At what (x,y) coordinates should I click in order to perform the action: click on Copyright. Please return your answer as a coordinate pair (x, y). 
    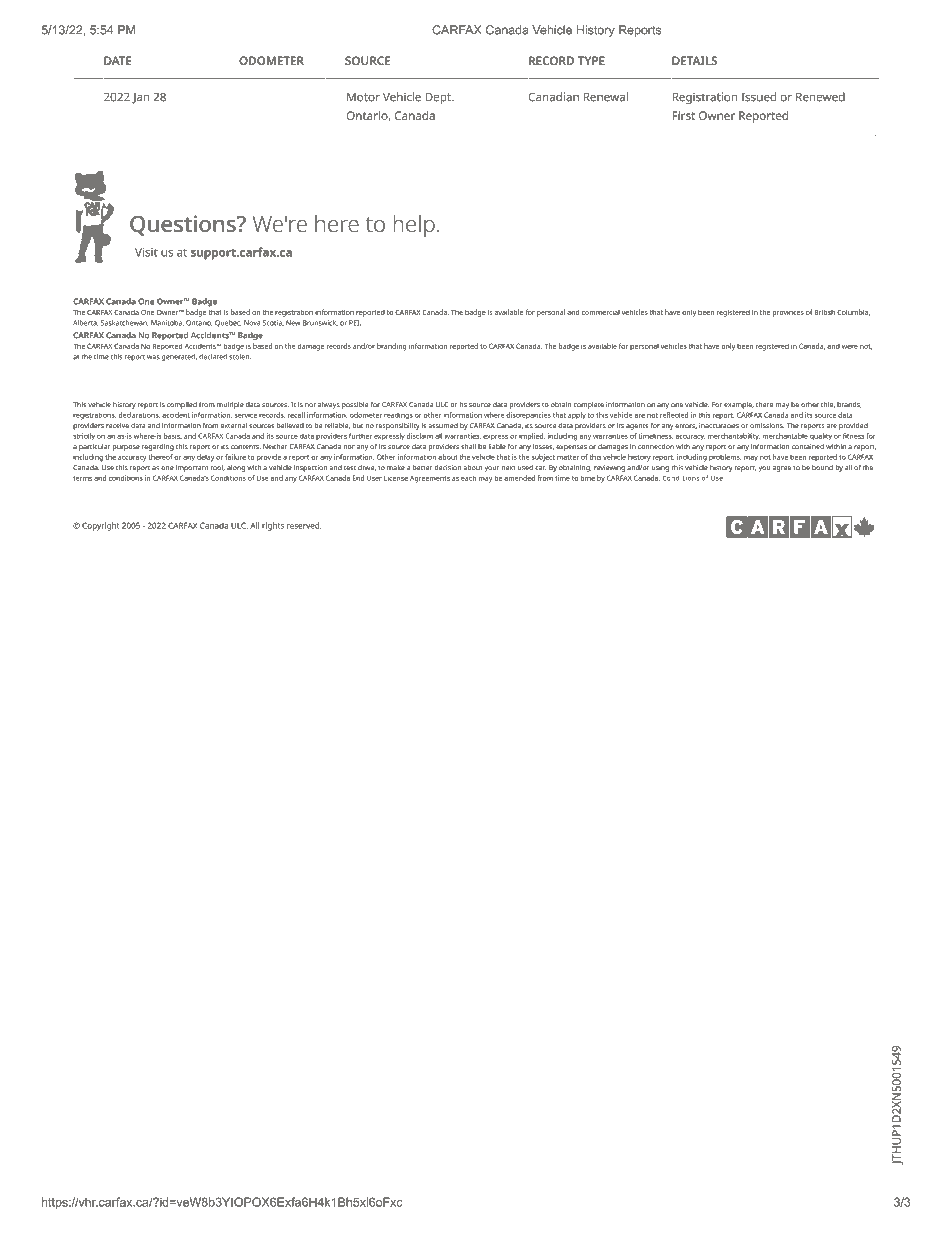
    Looking at the image, I should click on (101, 526).
